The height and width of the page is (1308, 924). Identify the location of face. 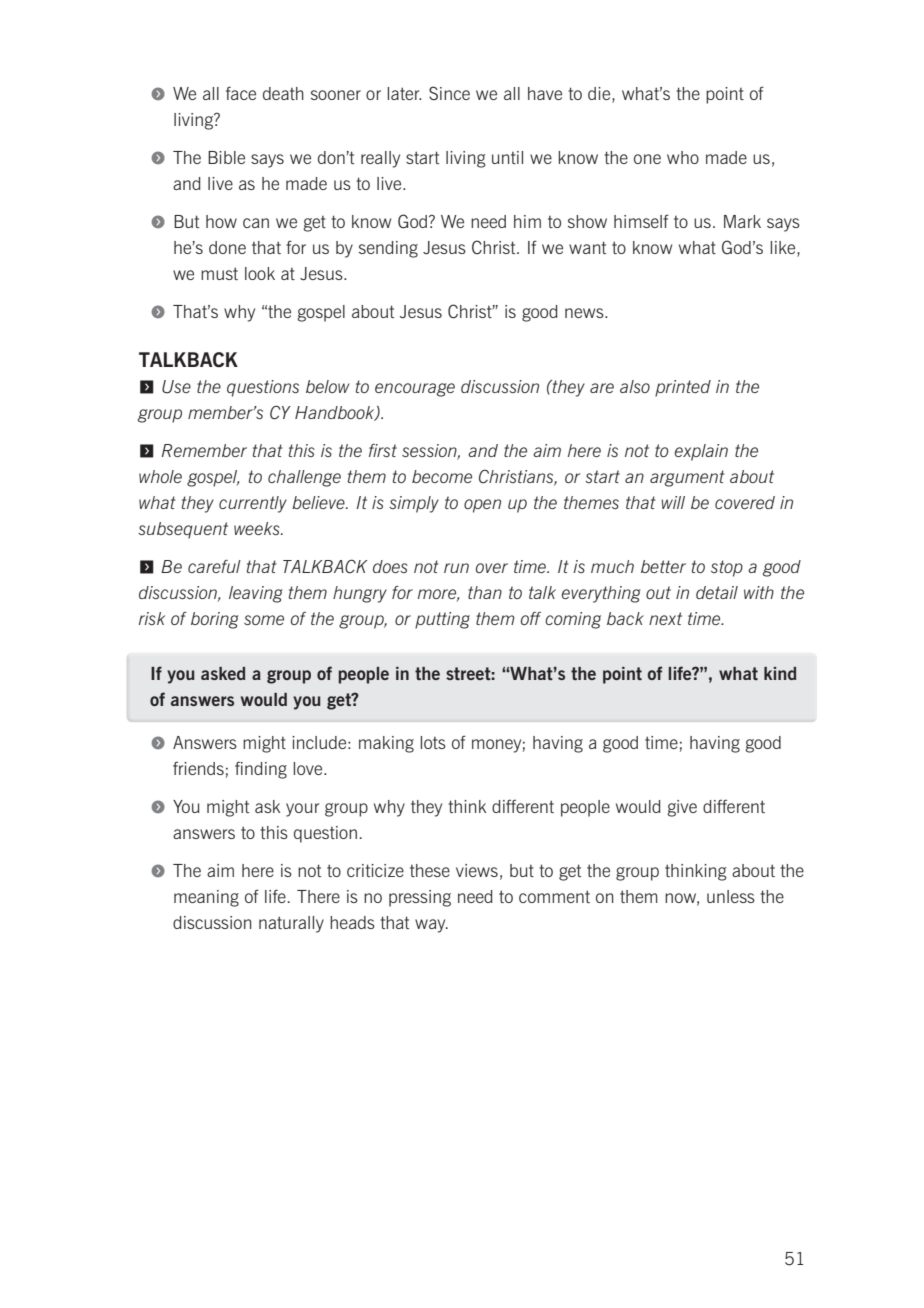
(241, 93).
